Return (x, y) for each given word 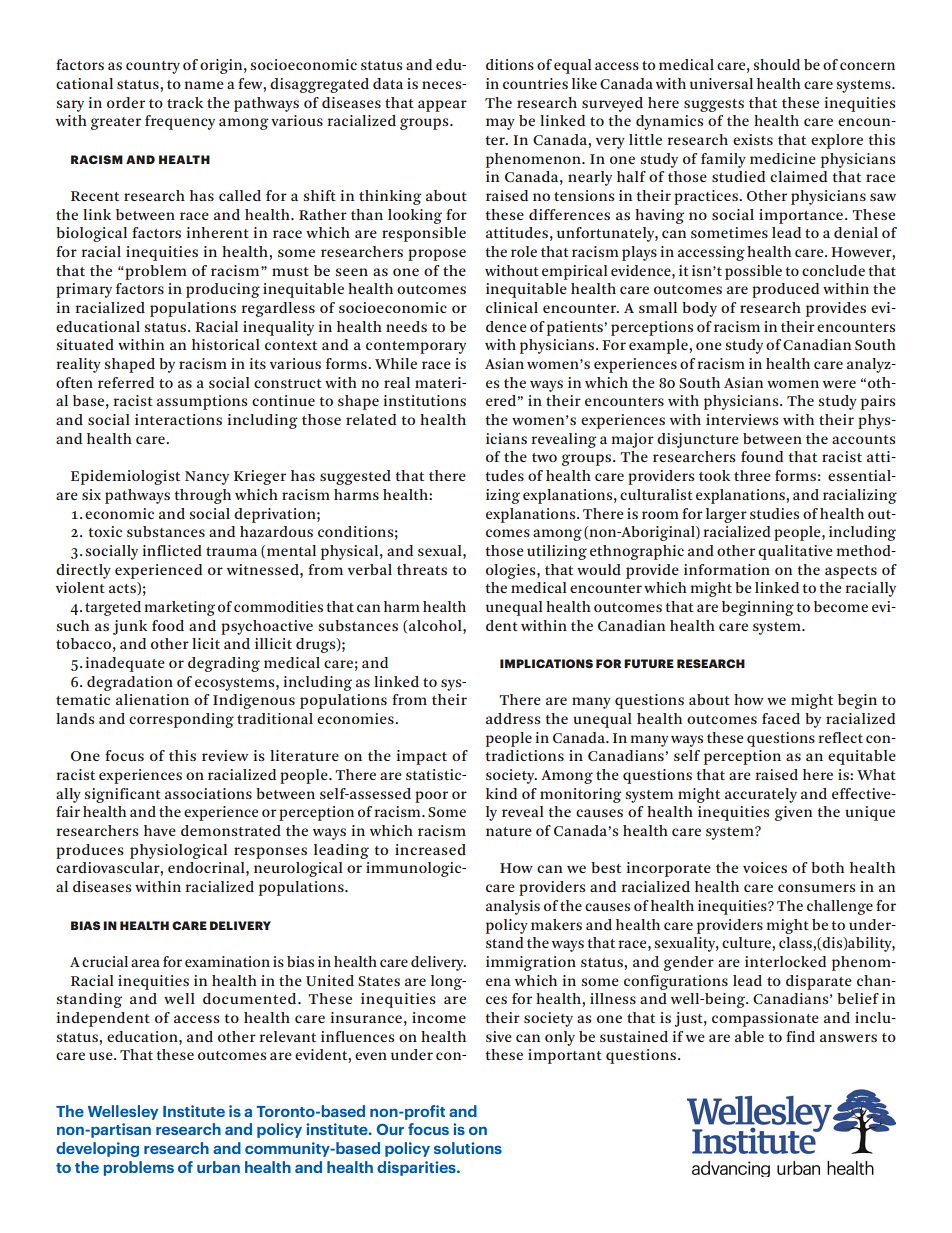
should (776, 64)
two (544, 457)
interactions (178, 419)
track (185, 102)
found (762, 456)
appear (442, 106)
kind (501, 793)
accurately (761, 795)
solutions (468, 1148)
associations (208, 793)
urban (218, 1167)
